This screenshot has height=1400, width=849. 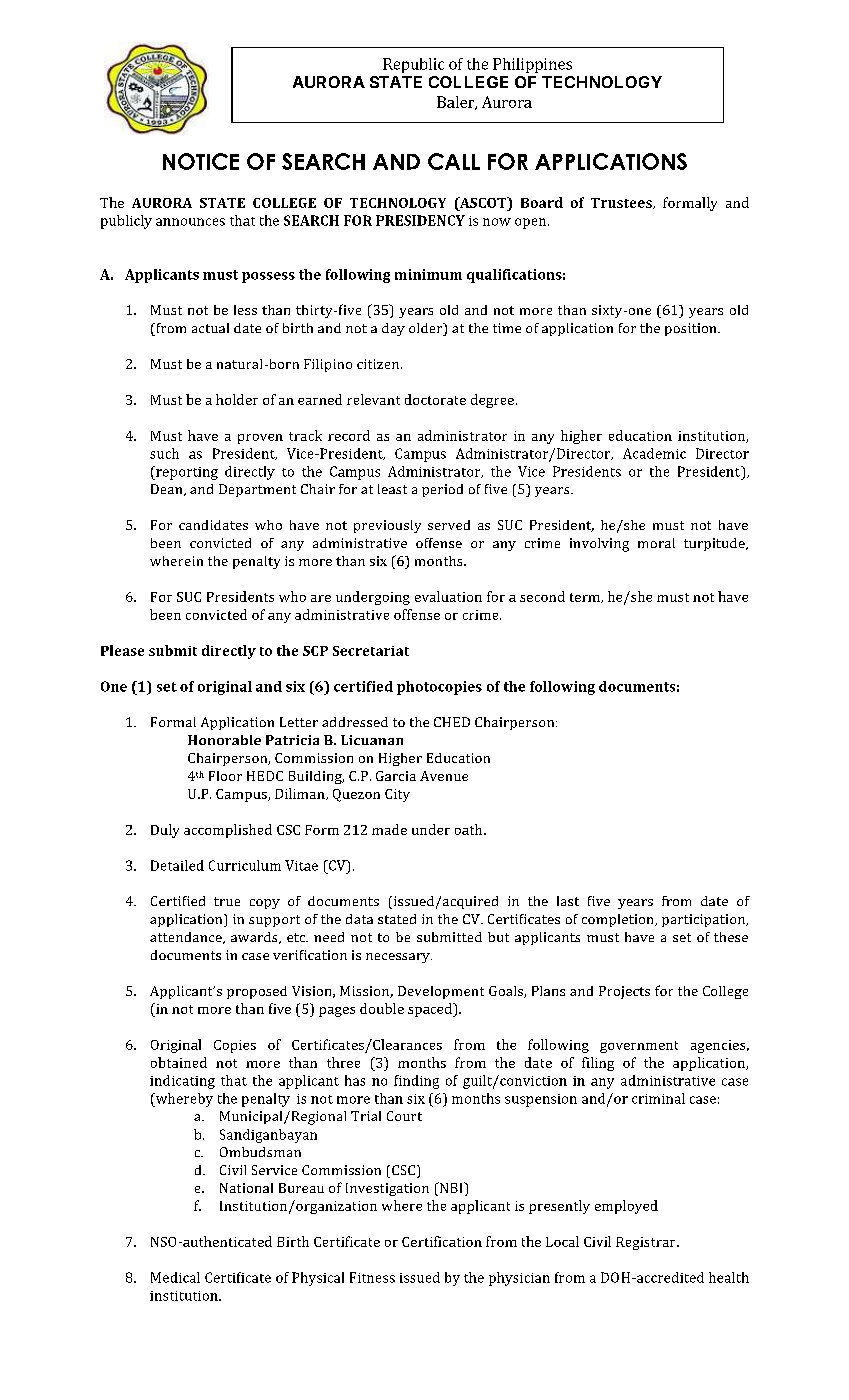 I want to click on NOTICE, so click(x=201, y=161).
